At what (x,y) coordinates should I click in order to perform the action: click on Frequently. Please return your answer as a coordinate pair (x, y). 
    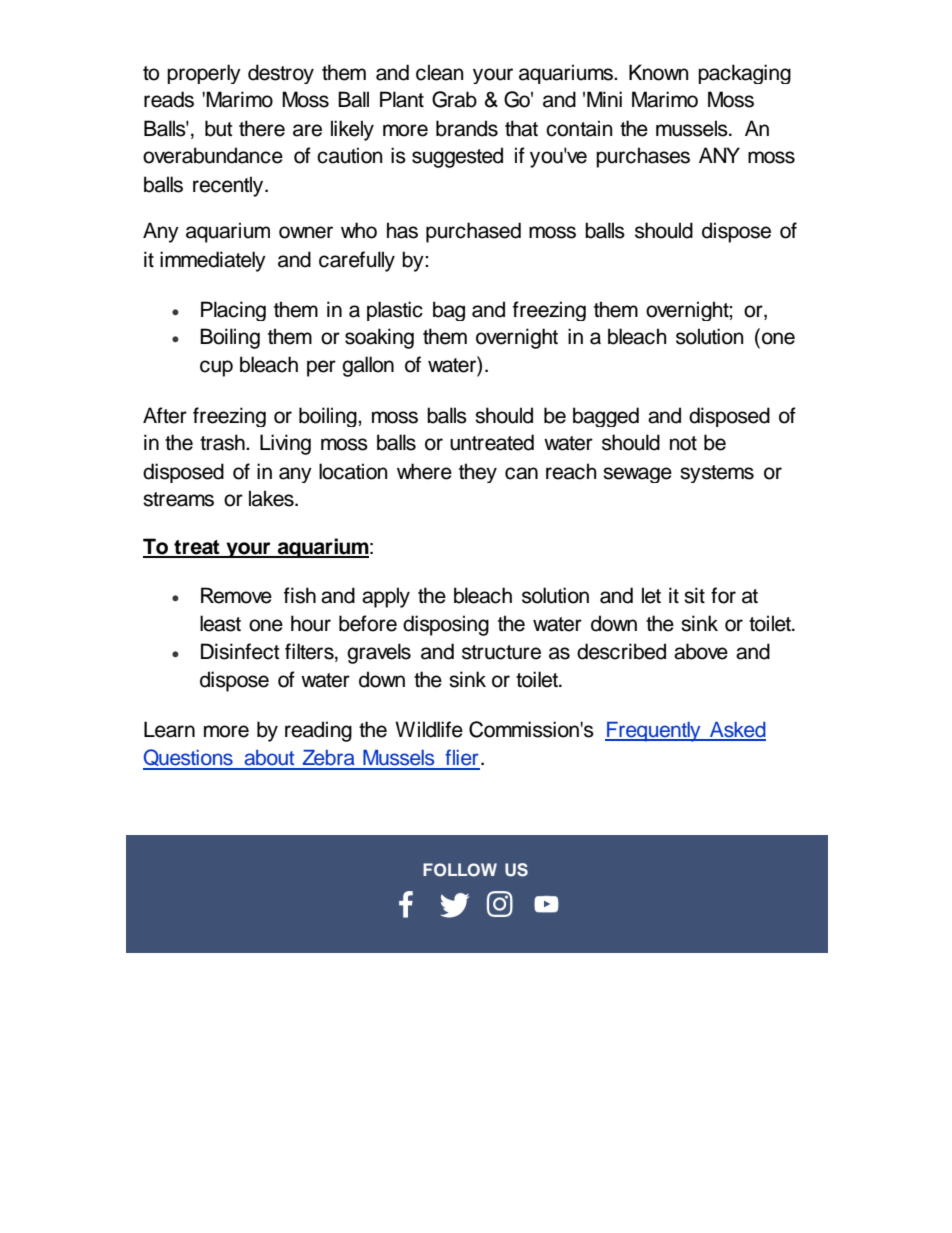
    Looking at the image, I should click on (654, 732).
